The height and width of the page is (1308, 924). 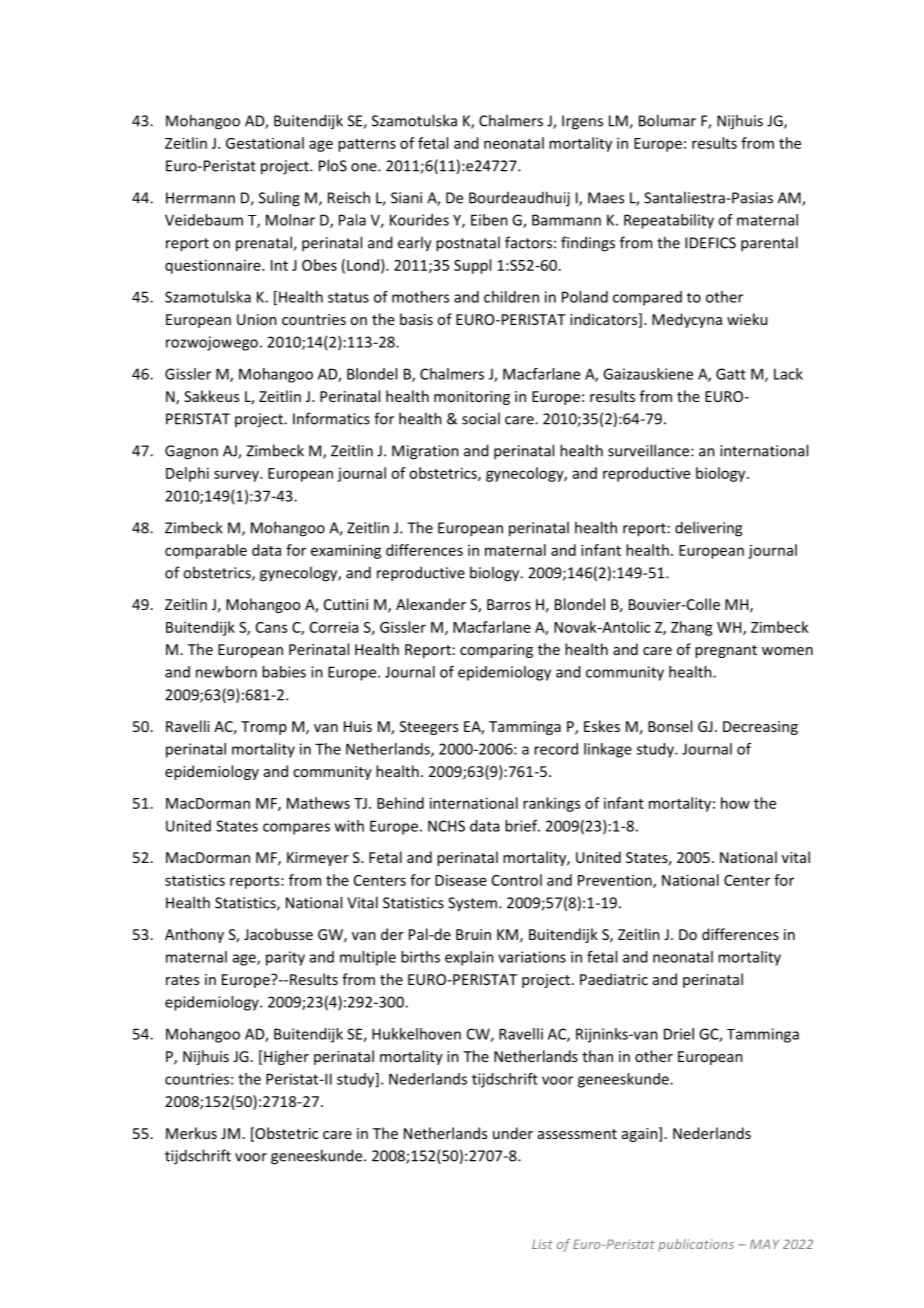 I want to click on postnatal, so click(x=468, y=244).
